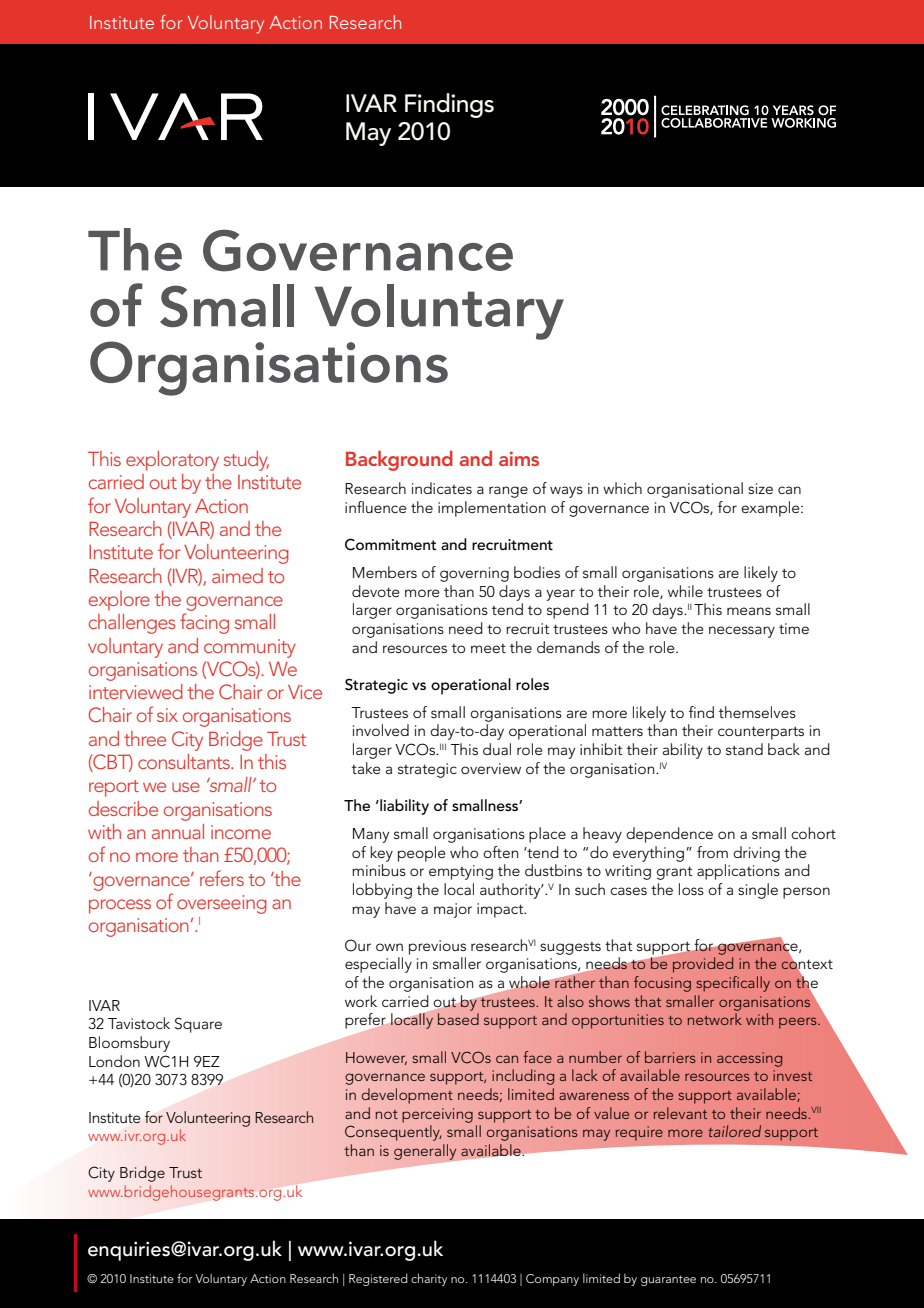 The width and height of the image is (924, 1308). Describe the element at coordinates (442, 488) in the image. I see `indicates` at that location.
